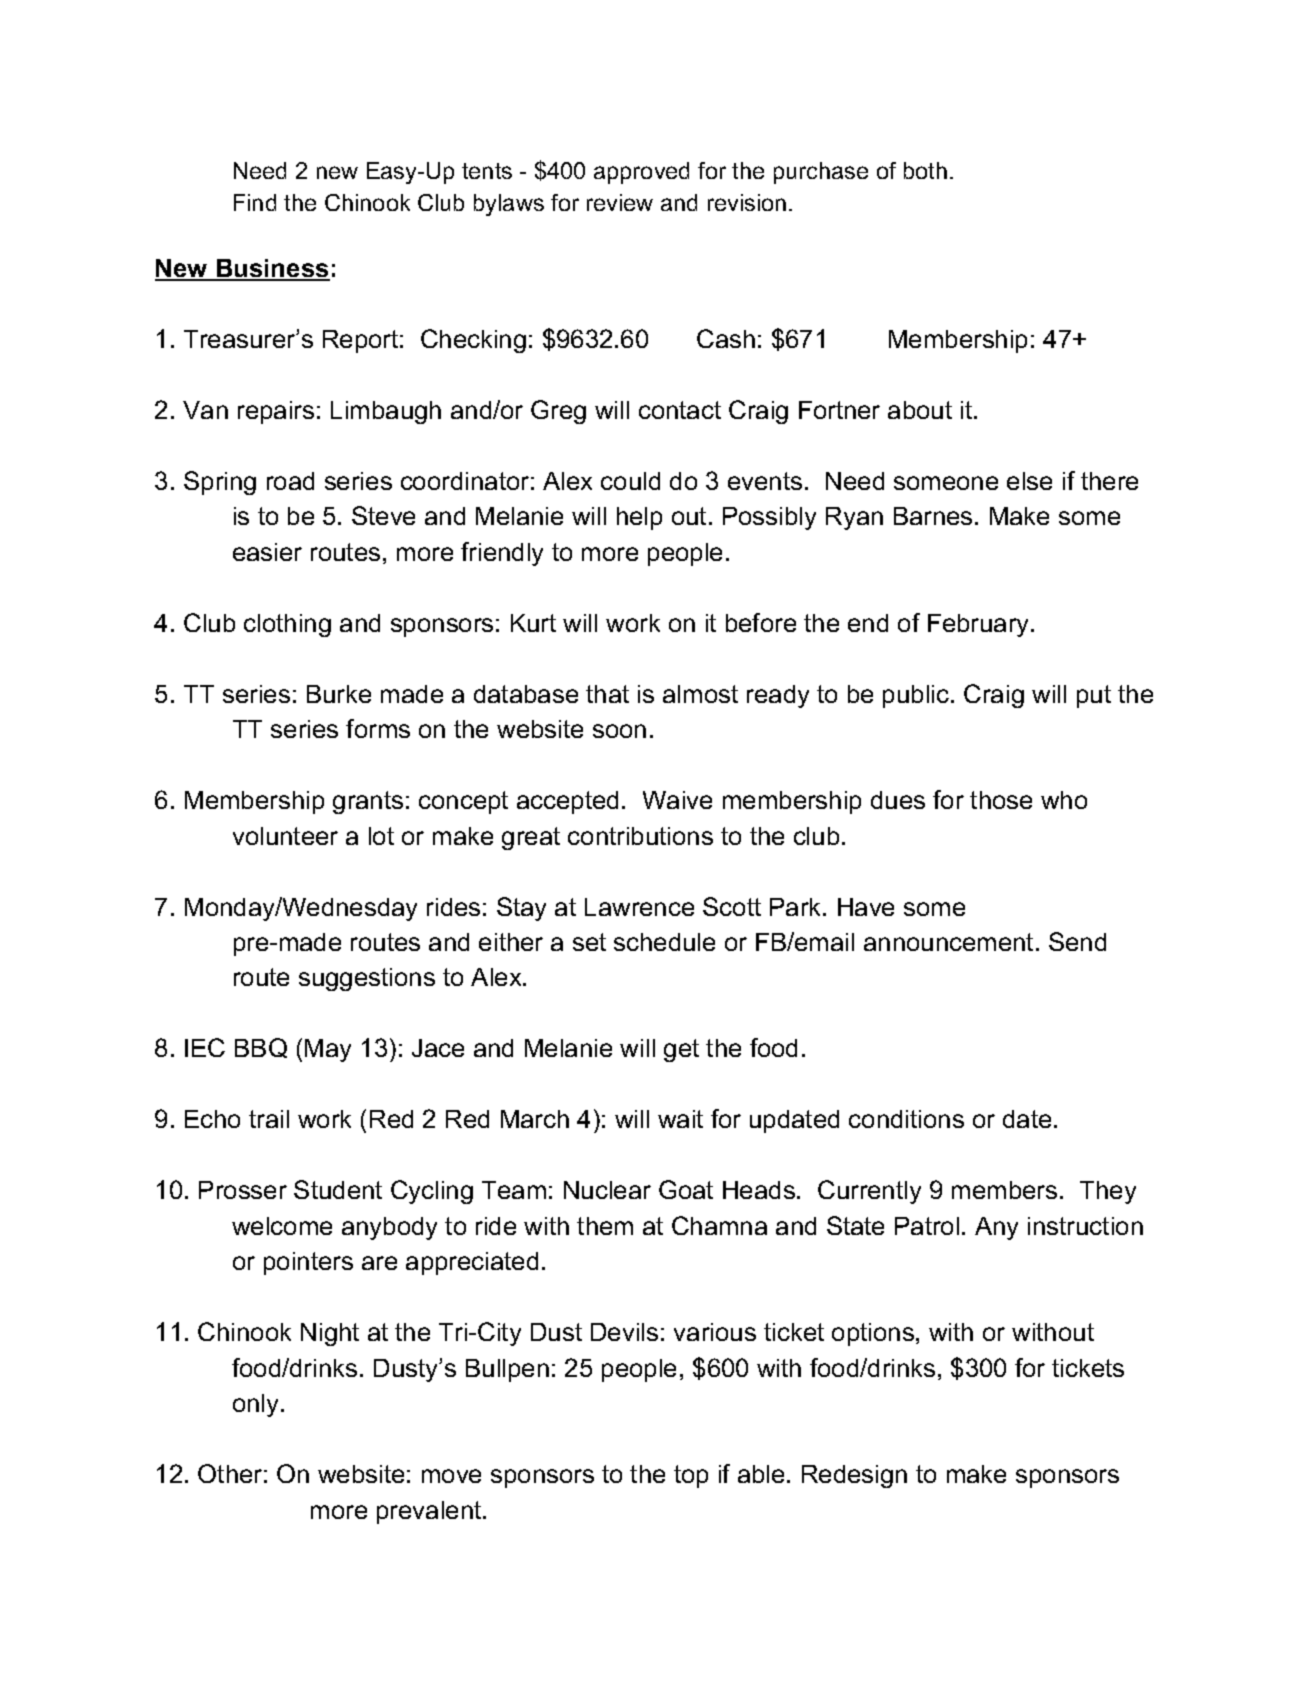  What do you see at coordinates (925, 170) in the screenshot?
I see `both` at bounding box center [925, 170].
